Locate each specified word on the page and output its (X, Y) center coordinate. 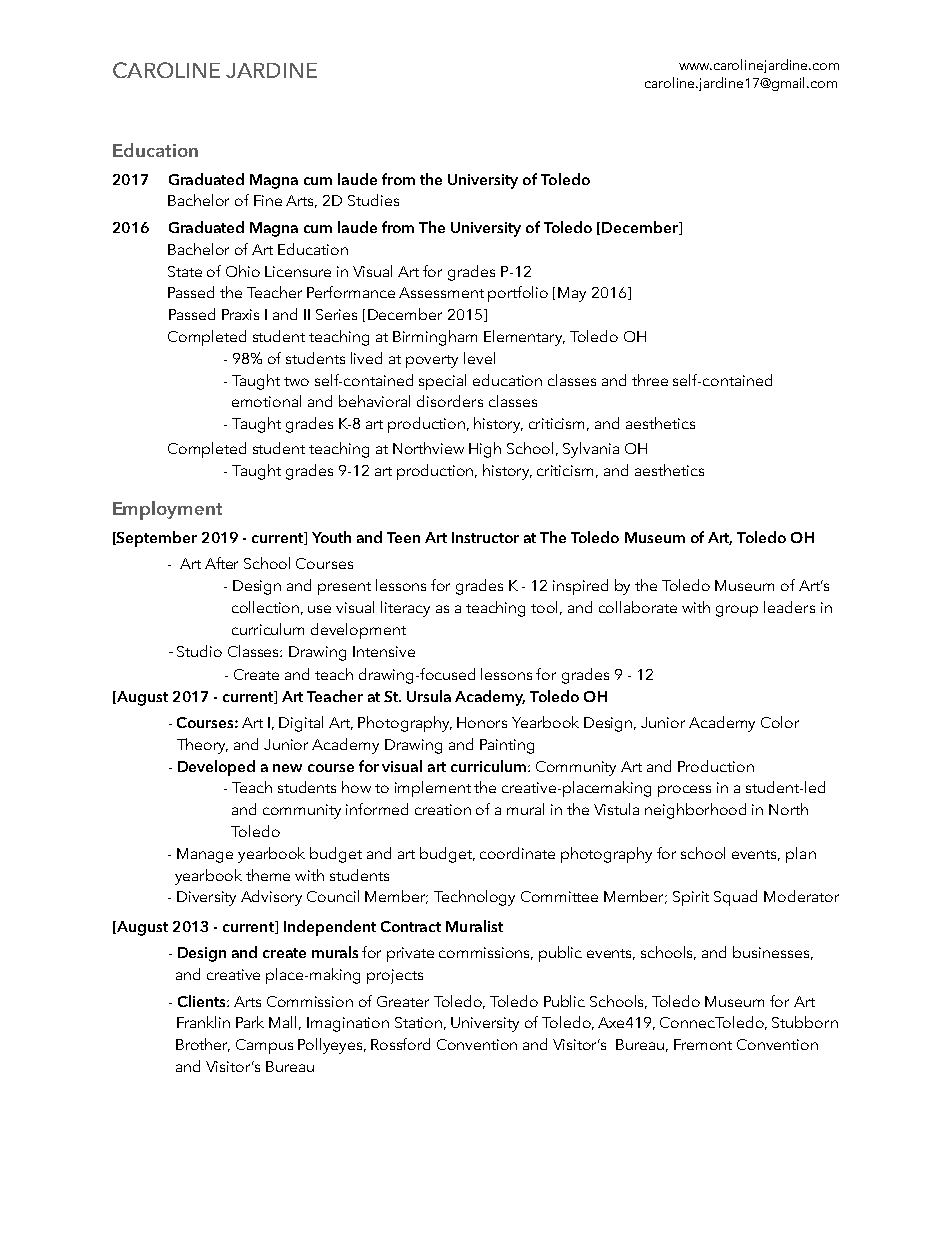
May (572, 294)
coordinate (517, 853)
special (442, 382)
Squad (735, 898)
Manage (205, 855)
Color (780, 722)
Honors (482, 722)
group (737, 611)
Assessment (441, 292)
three (650, 380)
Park (250, 1022)
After (221, 563)
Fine (268, 200)
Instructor (485, 537)
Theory (202, 746)
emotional (266, 401)
